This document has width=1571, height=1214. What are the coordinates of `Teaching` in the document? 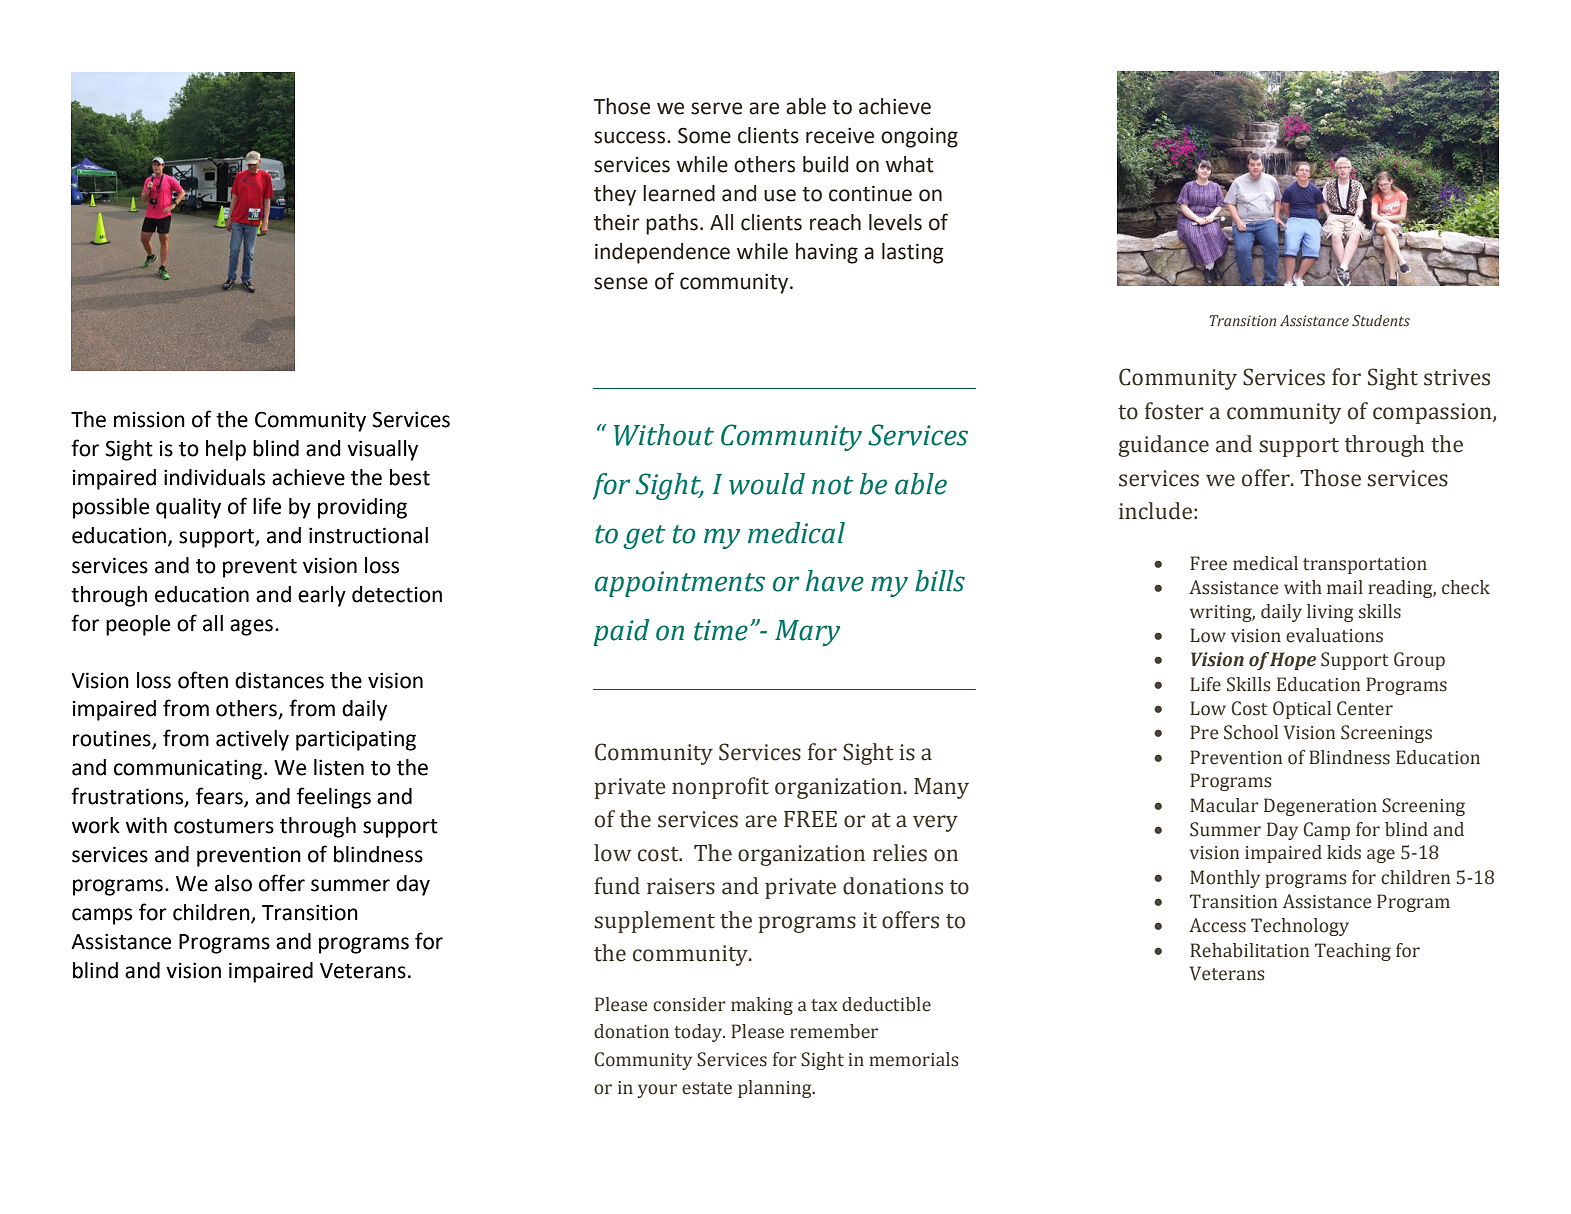 It's located at (1353, 952).
